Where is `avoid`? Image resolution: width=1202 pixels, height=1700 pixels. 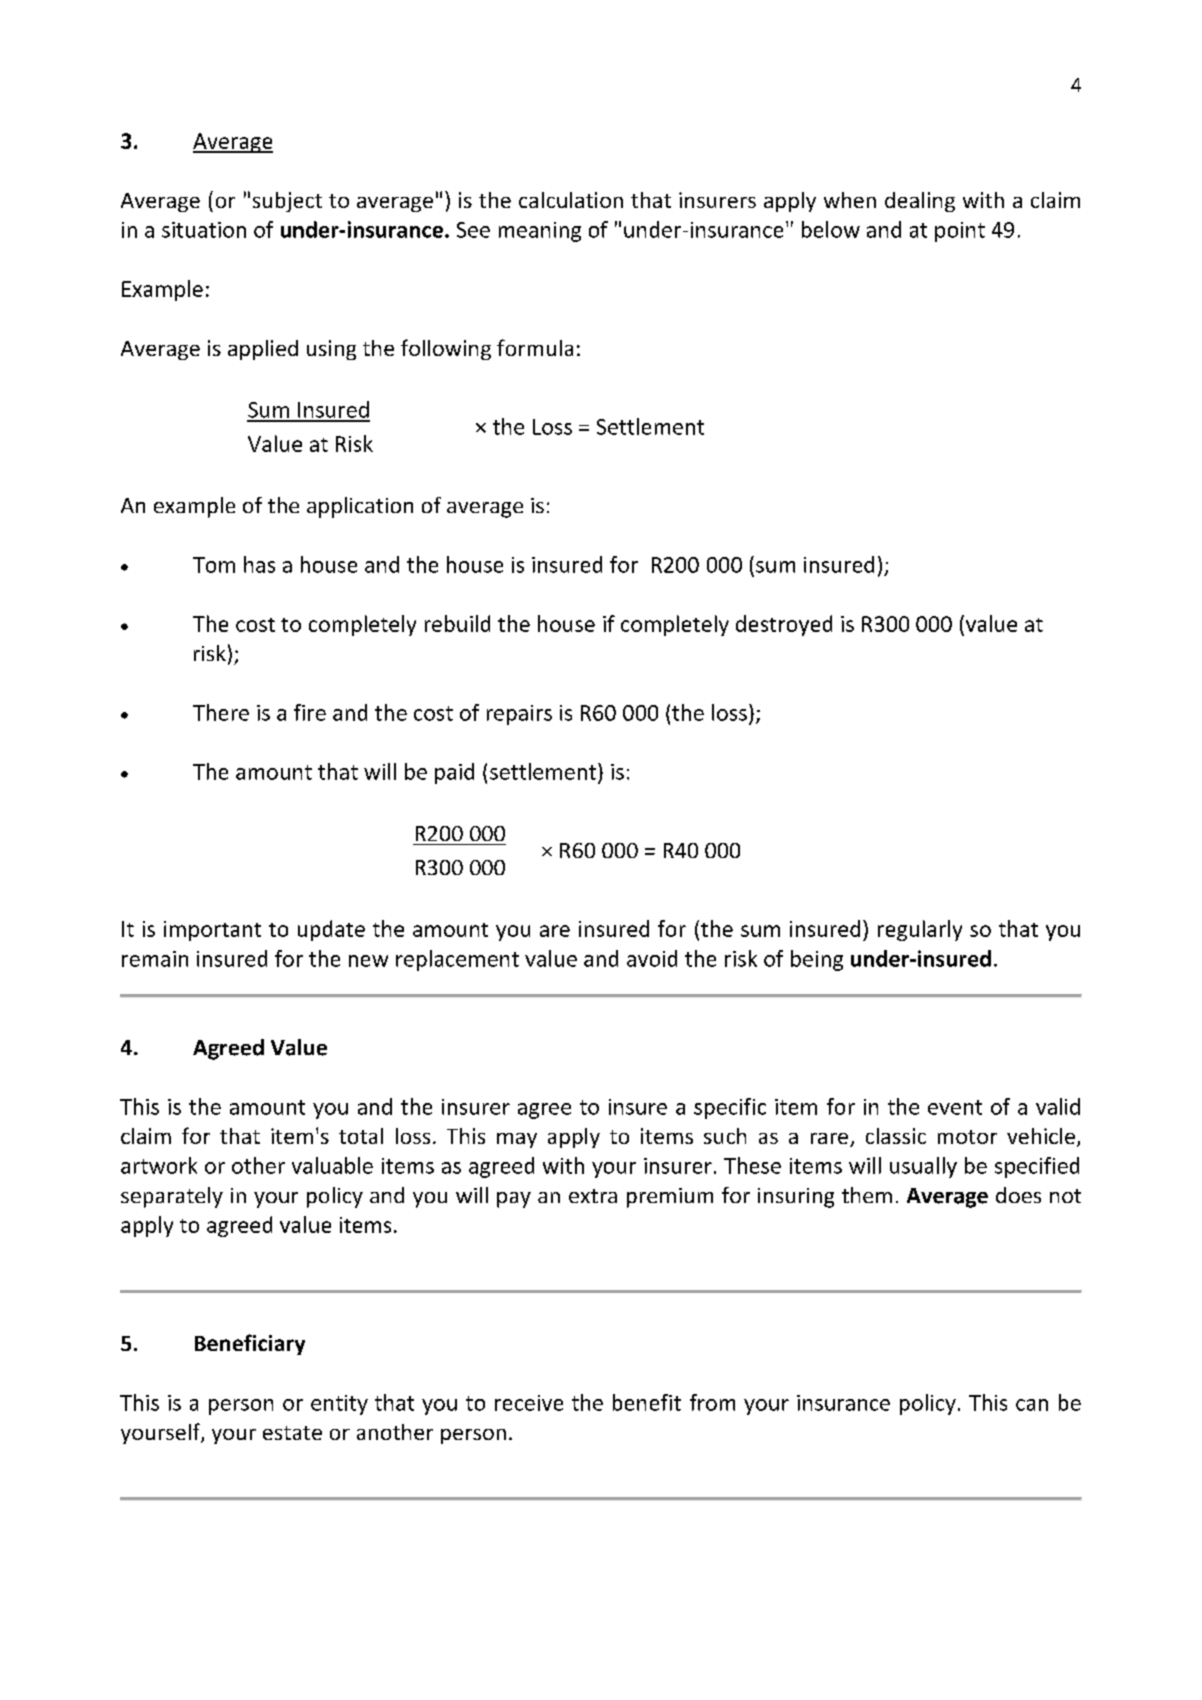
avoid is located at coordinates (652, 958).
